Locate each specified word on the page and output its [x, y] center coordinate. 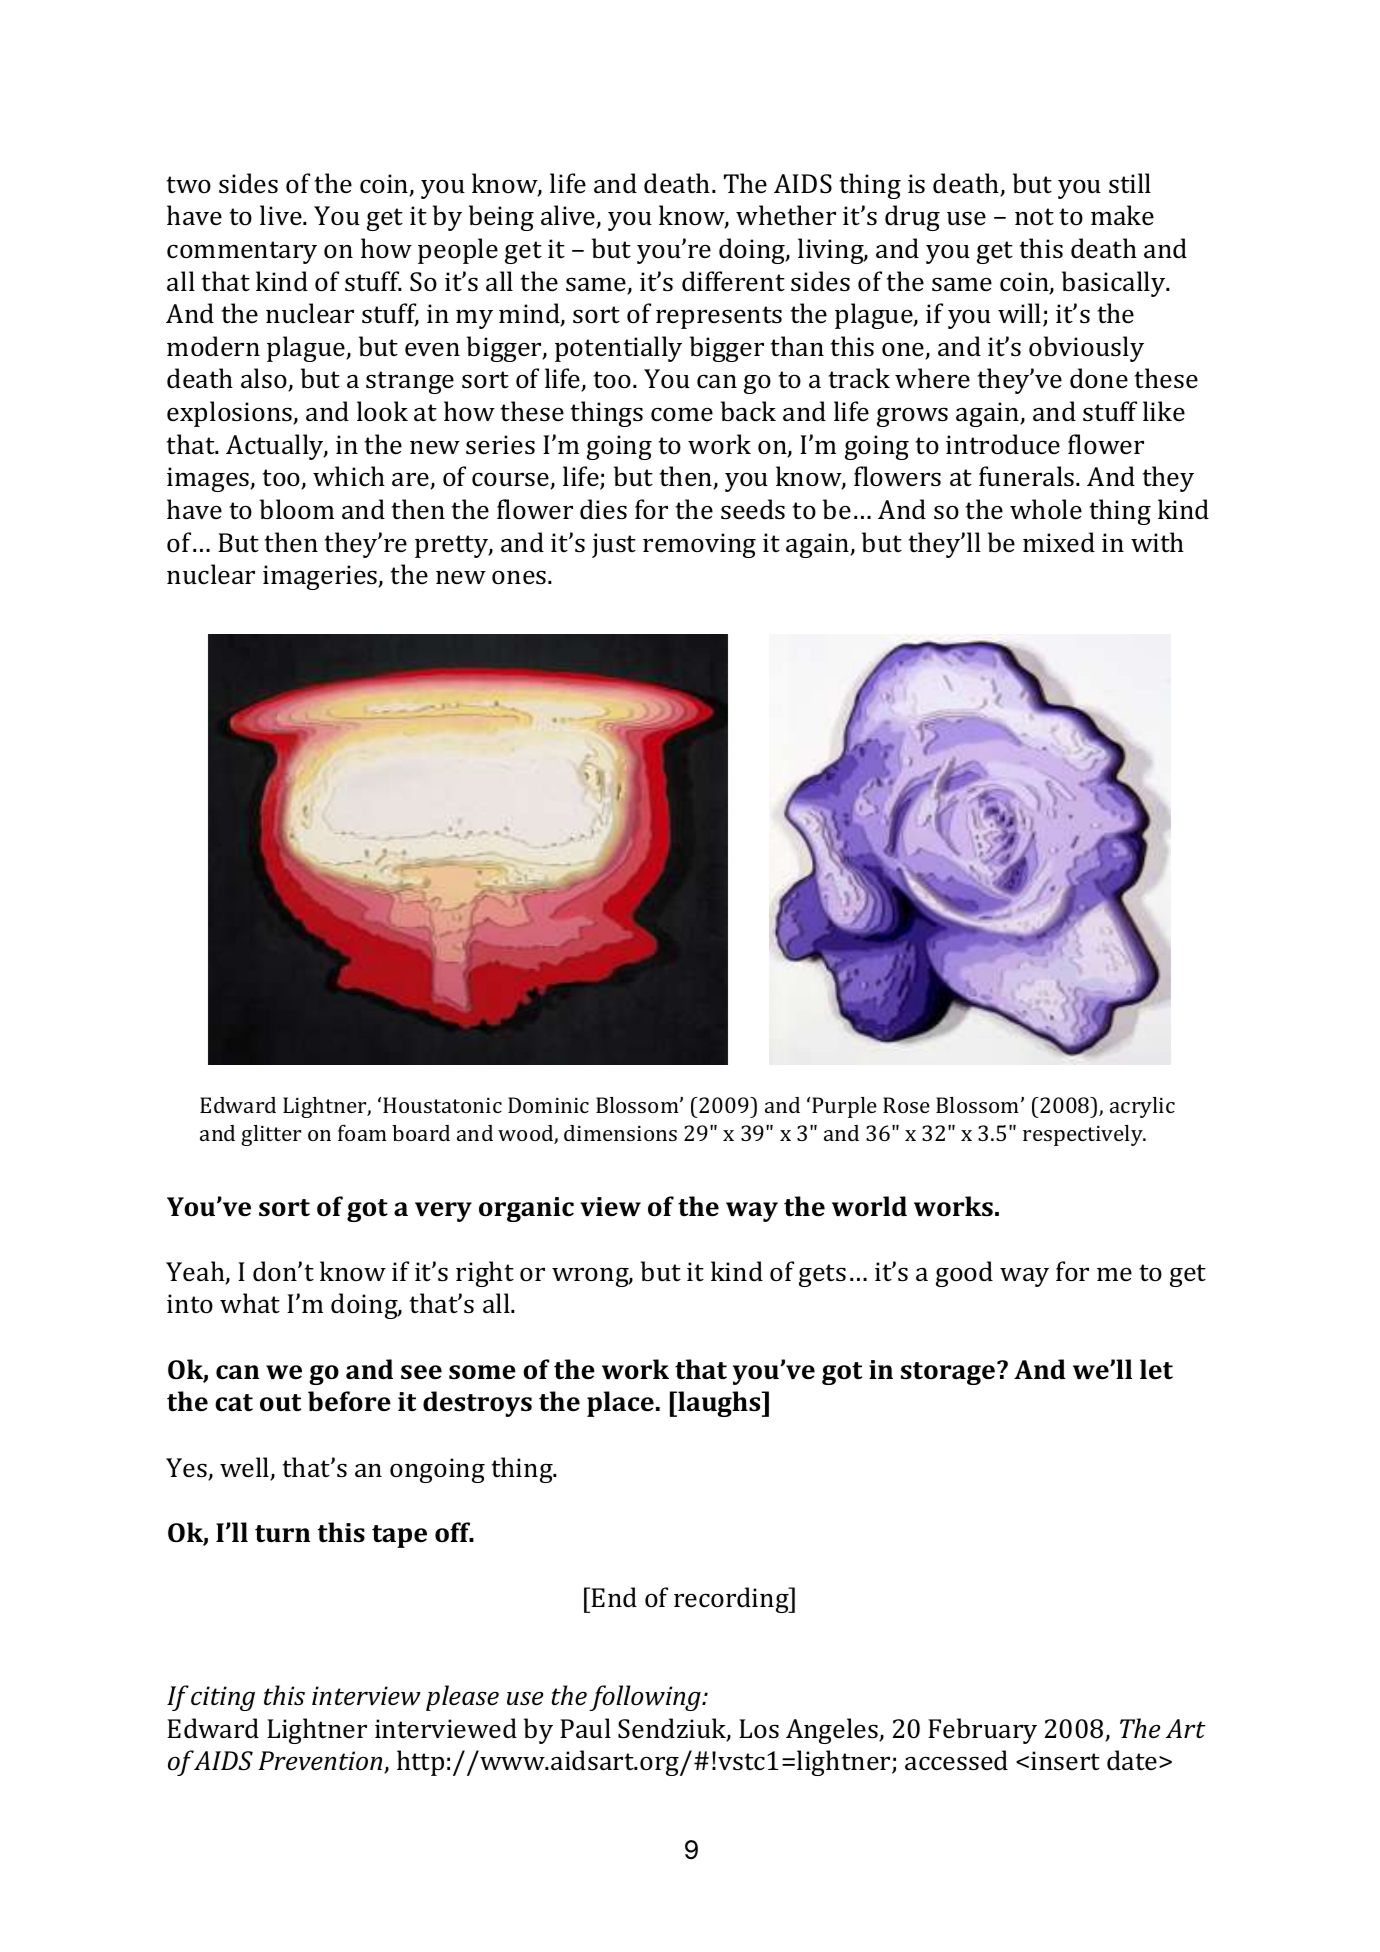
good [964, 1274]
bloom [297, 509]
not [1034, 216]
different [733, 281]
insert [1065, 1761]
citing [223, 1698]
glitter [271, 1135]
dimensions [620, 1133]
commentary [242, 252]
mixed [1059, 542]
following [646, 1698]
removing [699, 545]
